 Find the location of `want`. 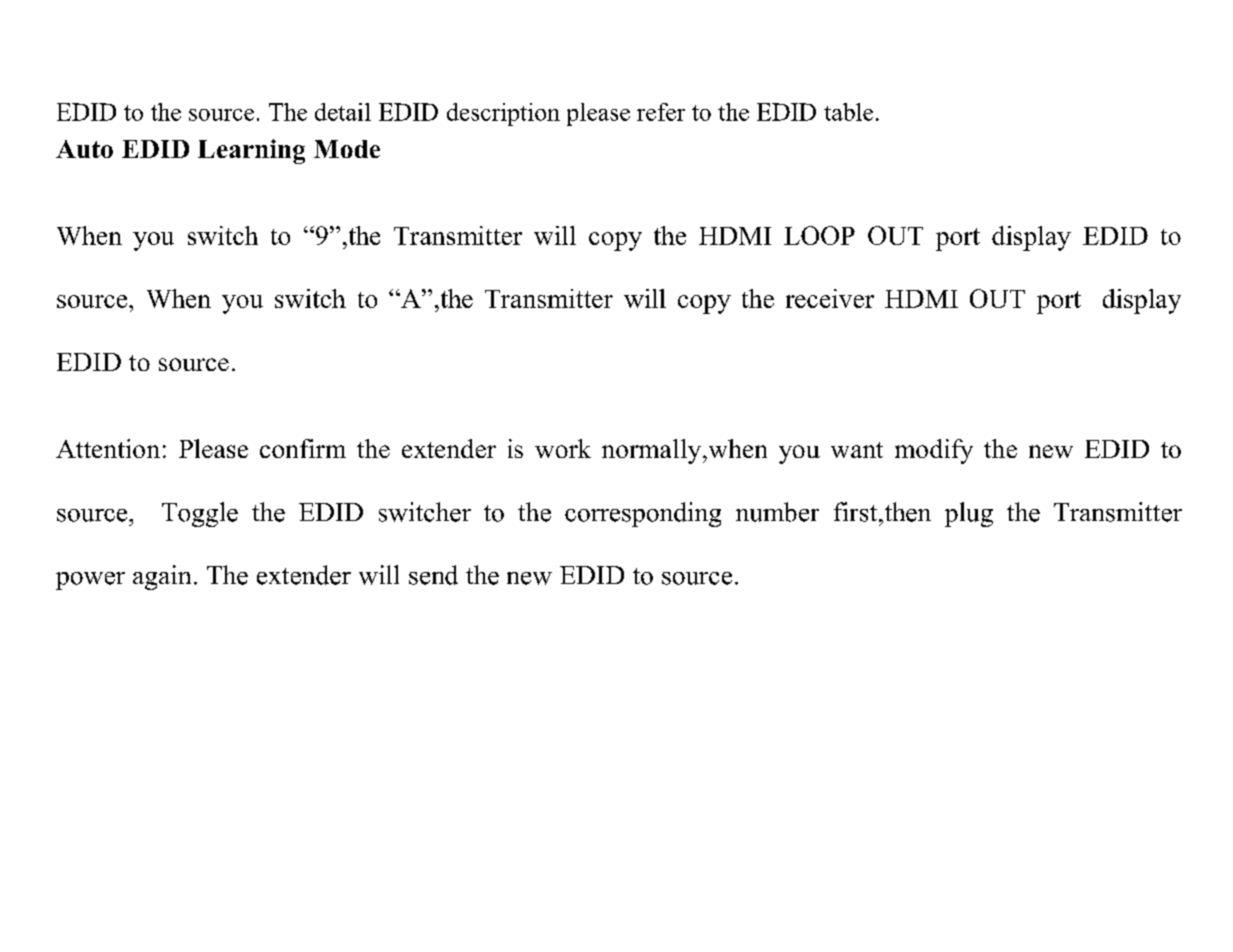

want is located at coordinates (857, 450).
